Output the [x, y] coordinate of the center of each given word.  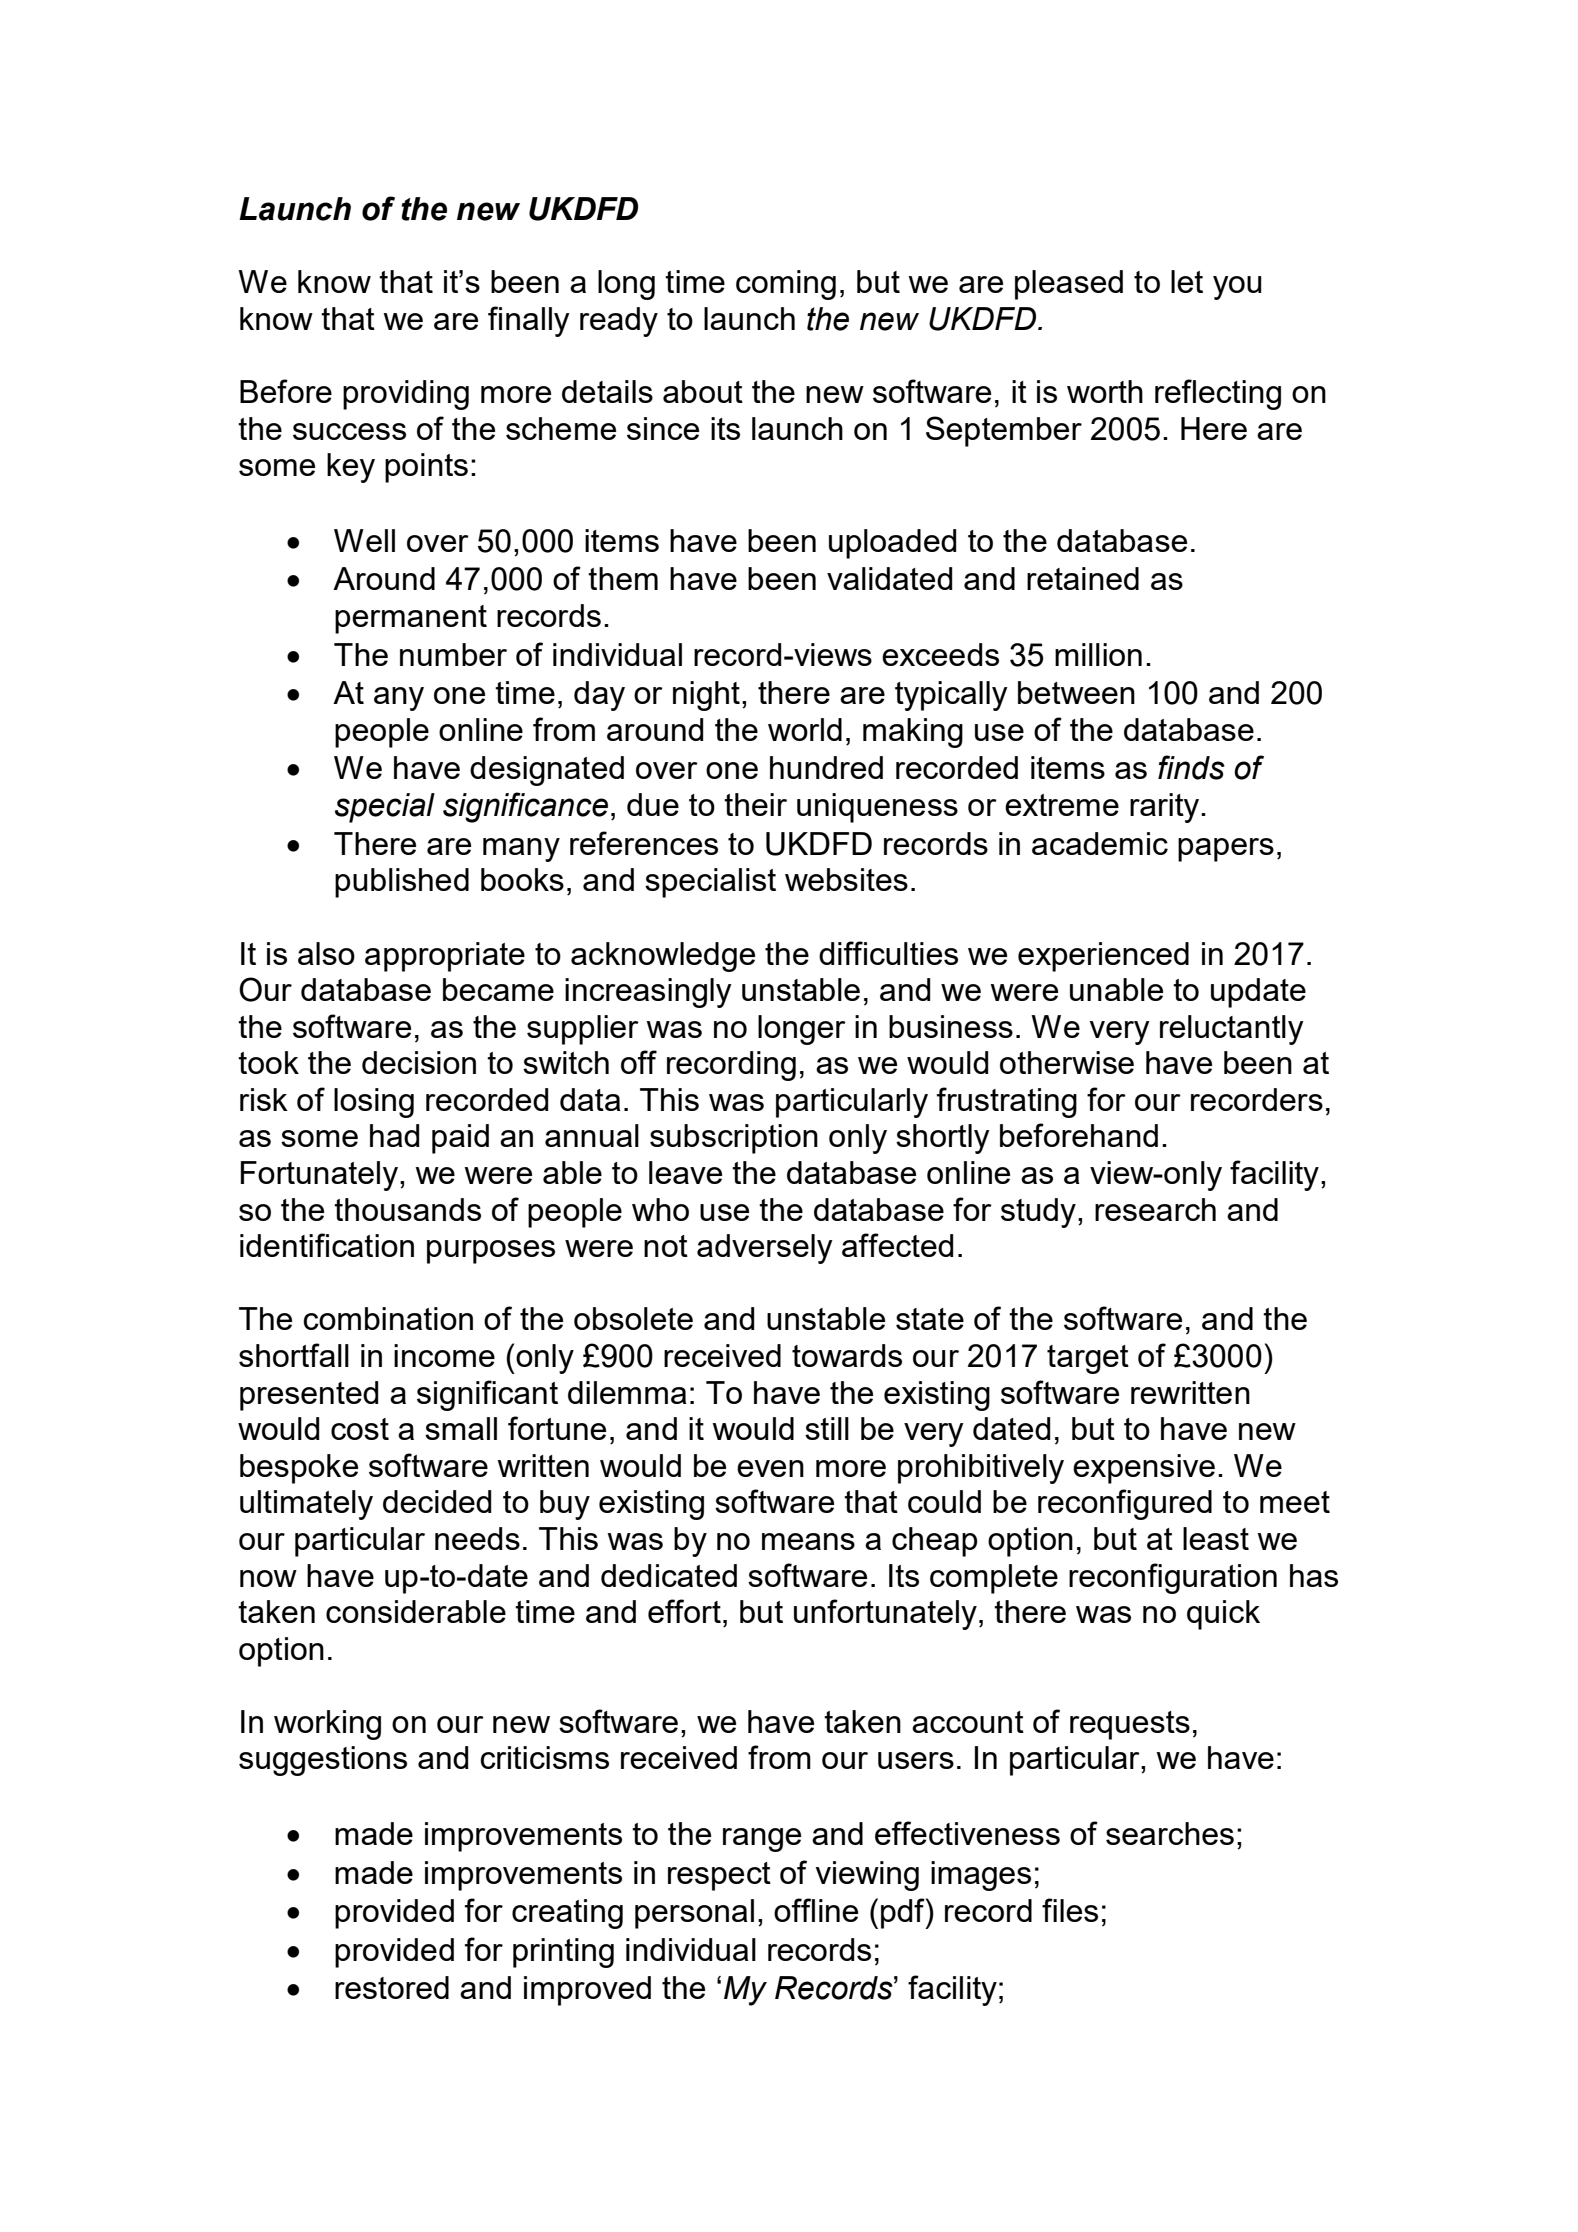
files [1070, 1910]
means [808, 1541]
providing [406, 395]
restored [392, 1987]
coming [786, 285]
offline [816, 1910]
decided [437, 1501]
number [453, 654]
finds [1191, 767]
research [1155, 1209]
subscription [734, 1139]
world [805, 729]
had [394, 1135]
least [1216, 1538]
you [1237, 288]
